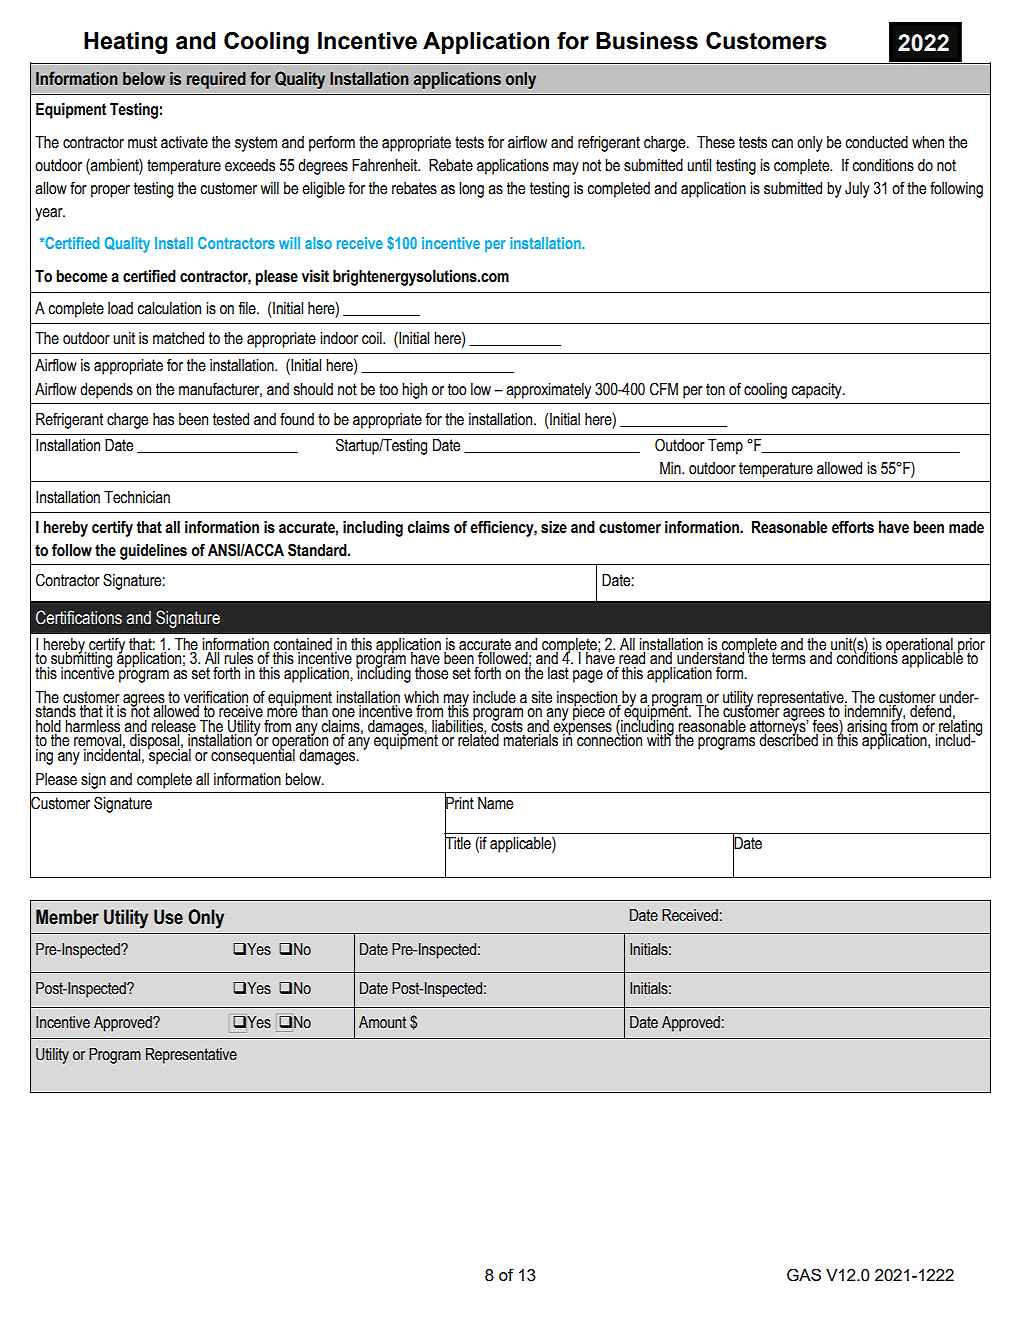  What do you see at coordinates (382, 1022) in the screenshot?
I see `Amount` at bounding box center [382, 1022].
